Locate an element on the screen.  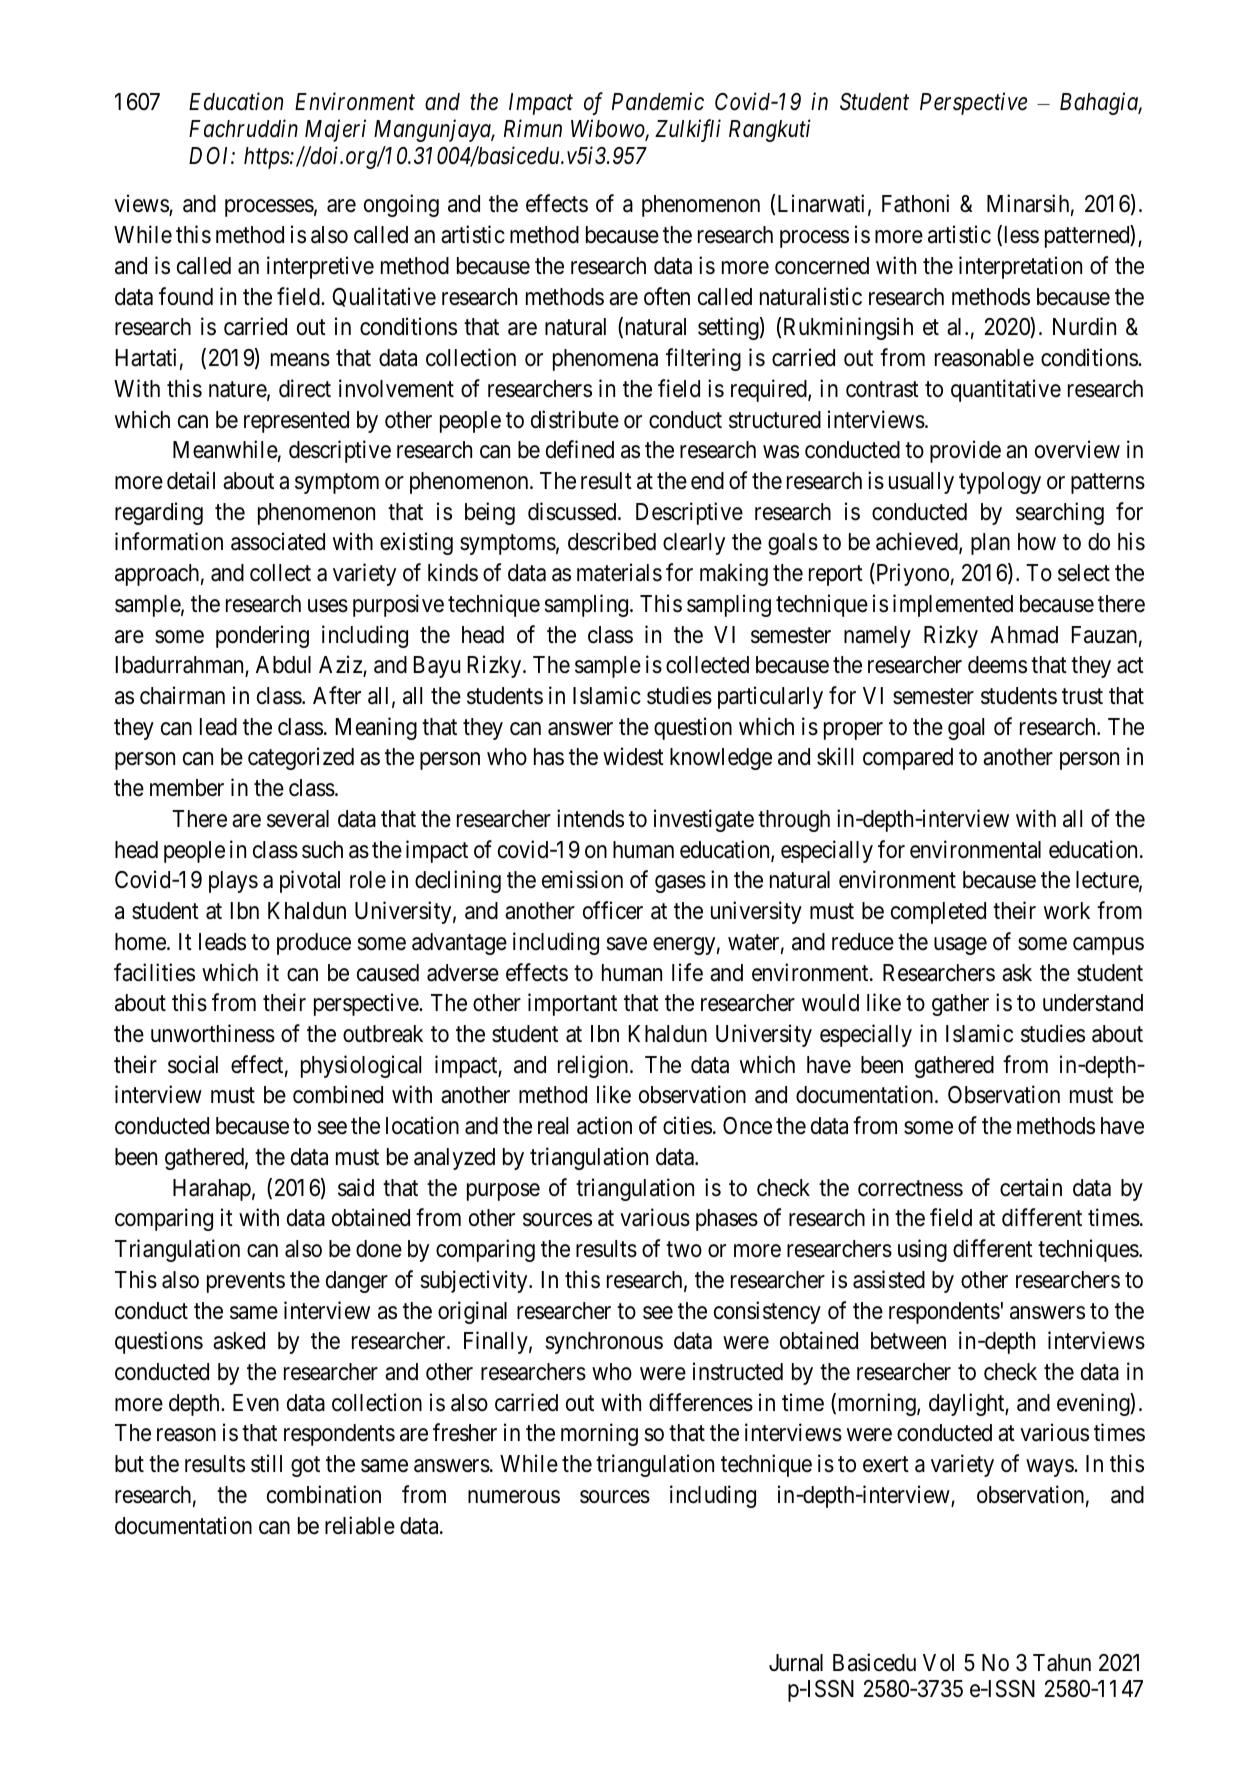
certain is located at coordinates (1031, 1187).
